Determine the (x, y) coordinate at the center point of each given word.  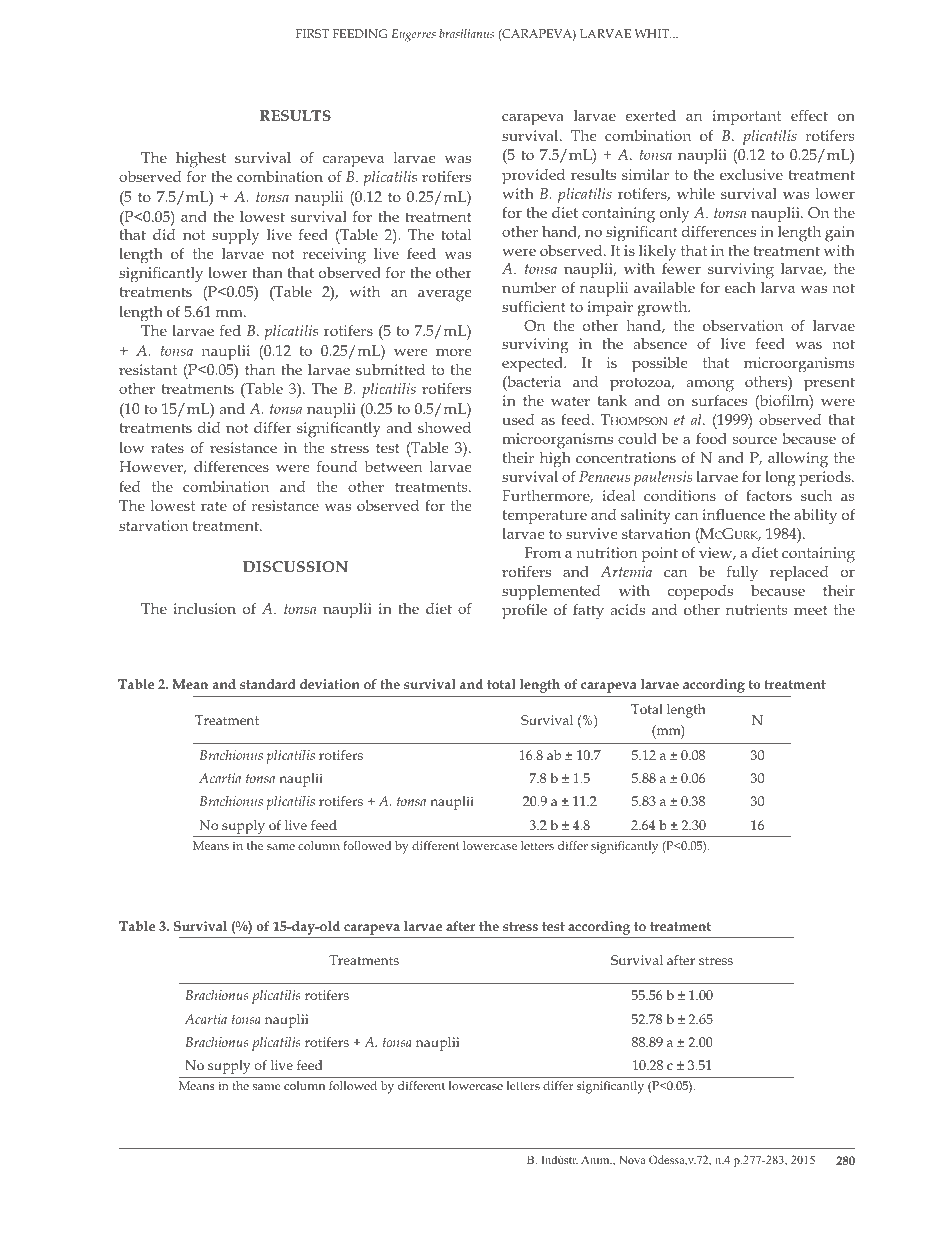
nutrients (757, 609)
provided (533, 176)
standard (268, 684)
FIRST (312, 33)
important (746, 117)
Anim (596, 1159)
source (755, 440)
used (518, 419)
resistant (148, 369)
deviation (330, 684)
